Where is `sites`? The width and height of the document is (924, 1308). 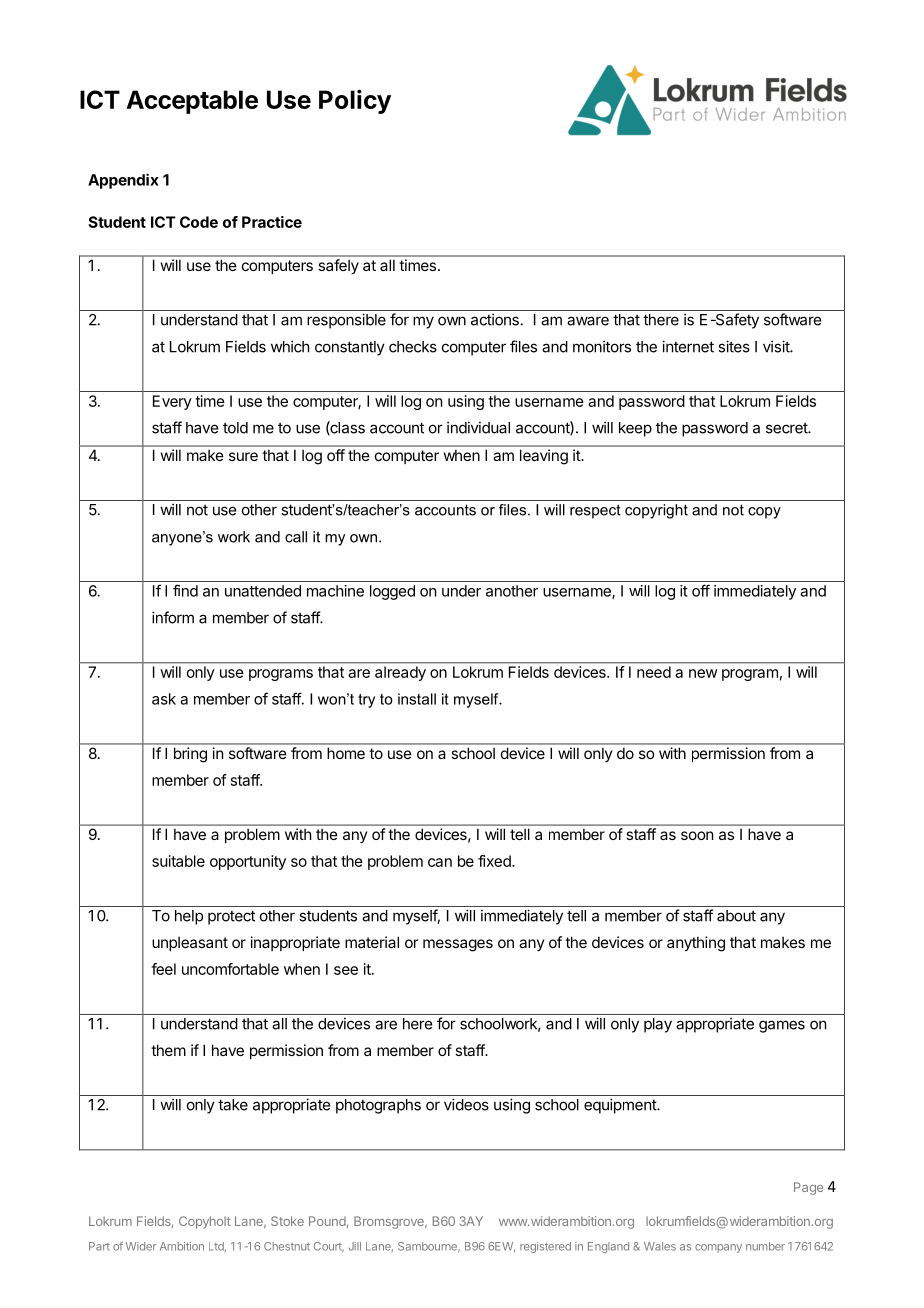 sites is located at coordinates (734, 346).
